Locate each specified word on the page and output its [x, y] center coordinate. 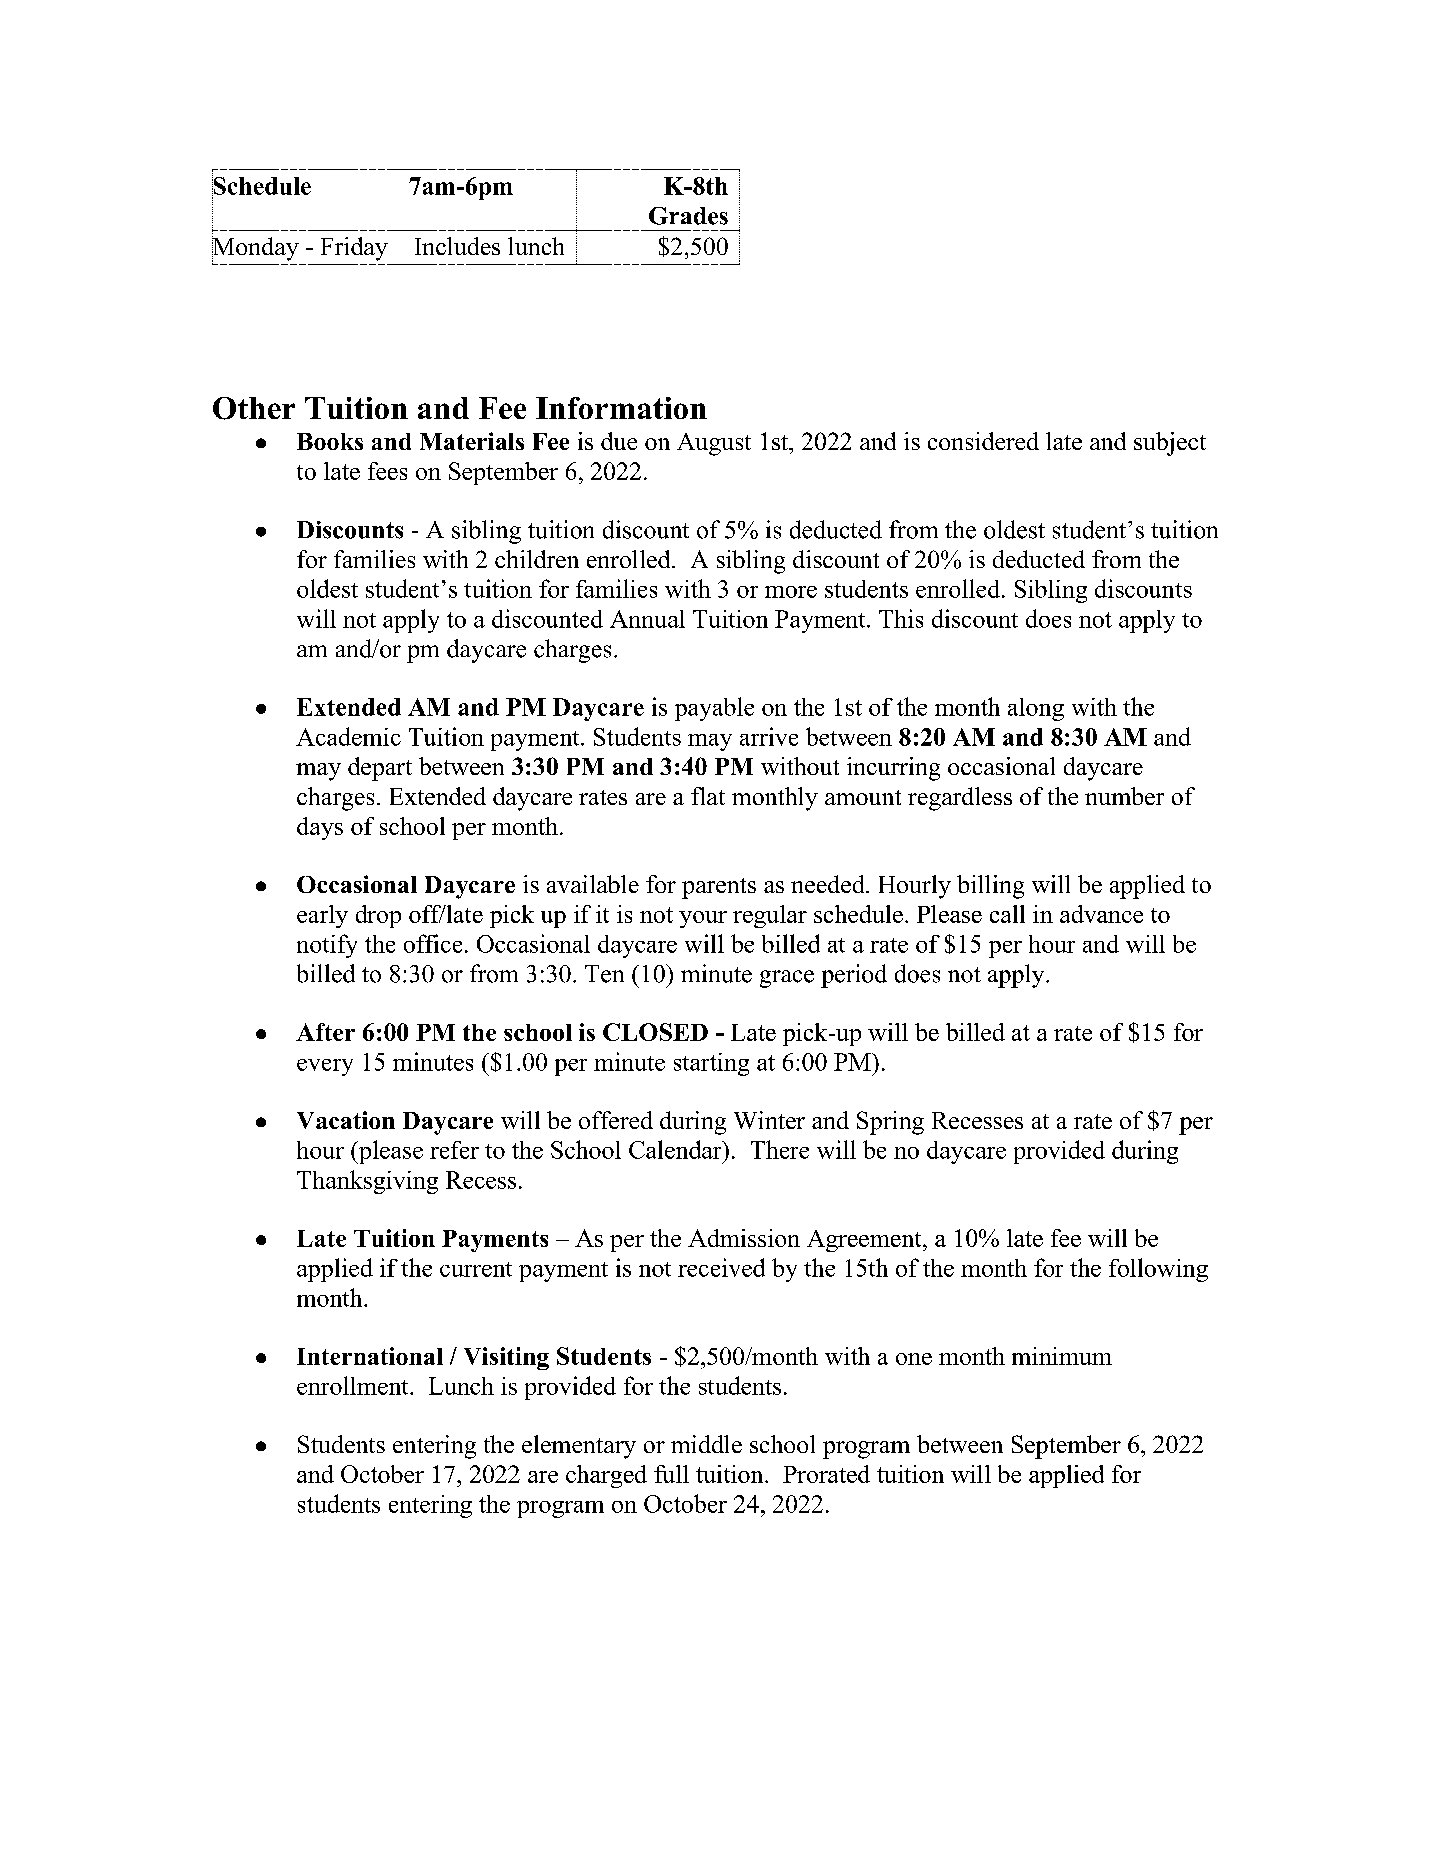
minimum [1062, 1356]
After [325, 1032]
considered [983, 441]
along [1036, 709]
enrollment [354, 1385]
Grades [688, 216]
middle [706, 1444]
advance [1101, 914]
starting [711, 1064]
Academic [348, 736]
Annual [647, 619]
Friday [354, 249]
